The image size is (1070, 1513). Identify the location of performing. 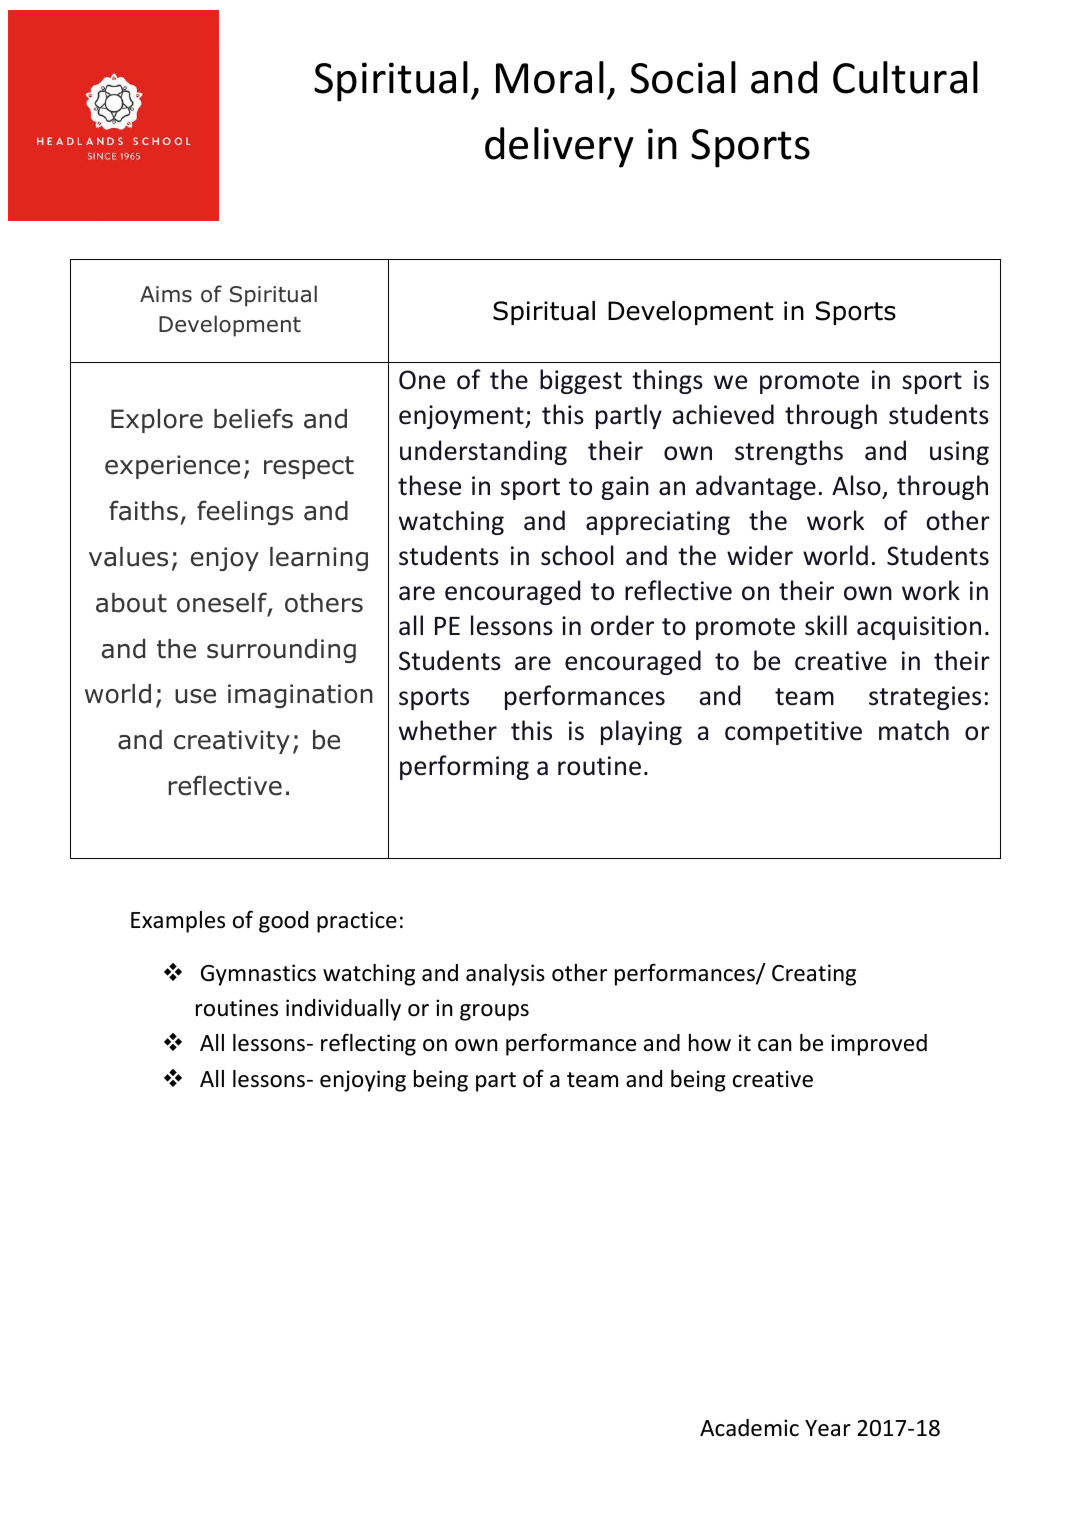
(464, 767).
